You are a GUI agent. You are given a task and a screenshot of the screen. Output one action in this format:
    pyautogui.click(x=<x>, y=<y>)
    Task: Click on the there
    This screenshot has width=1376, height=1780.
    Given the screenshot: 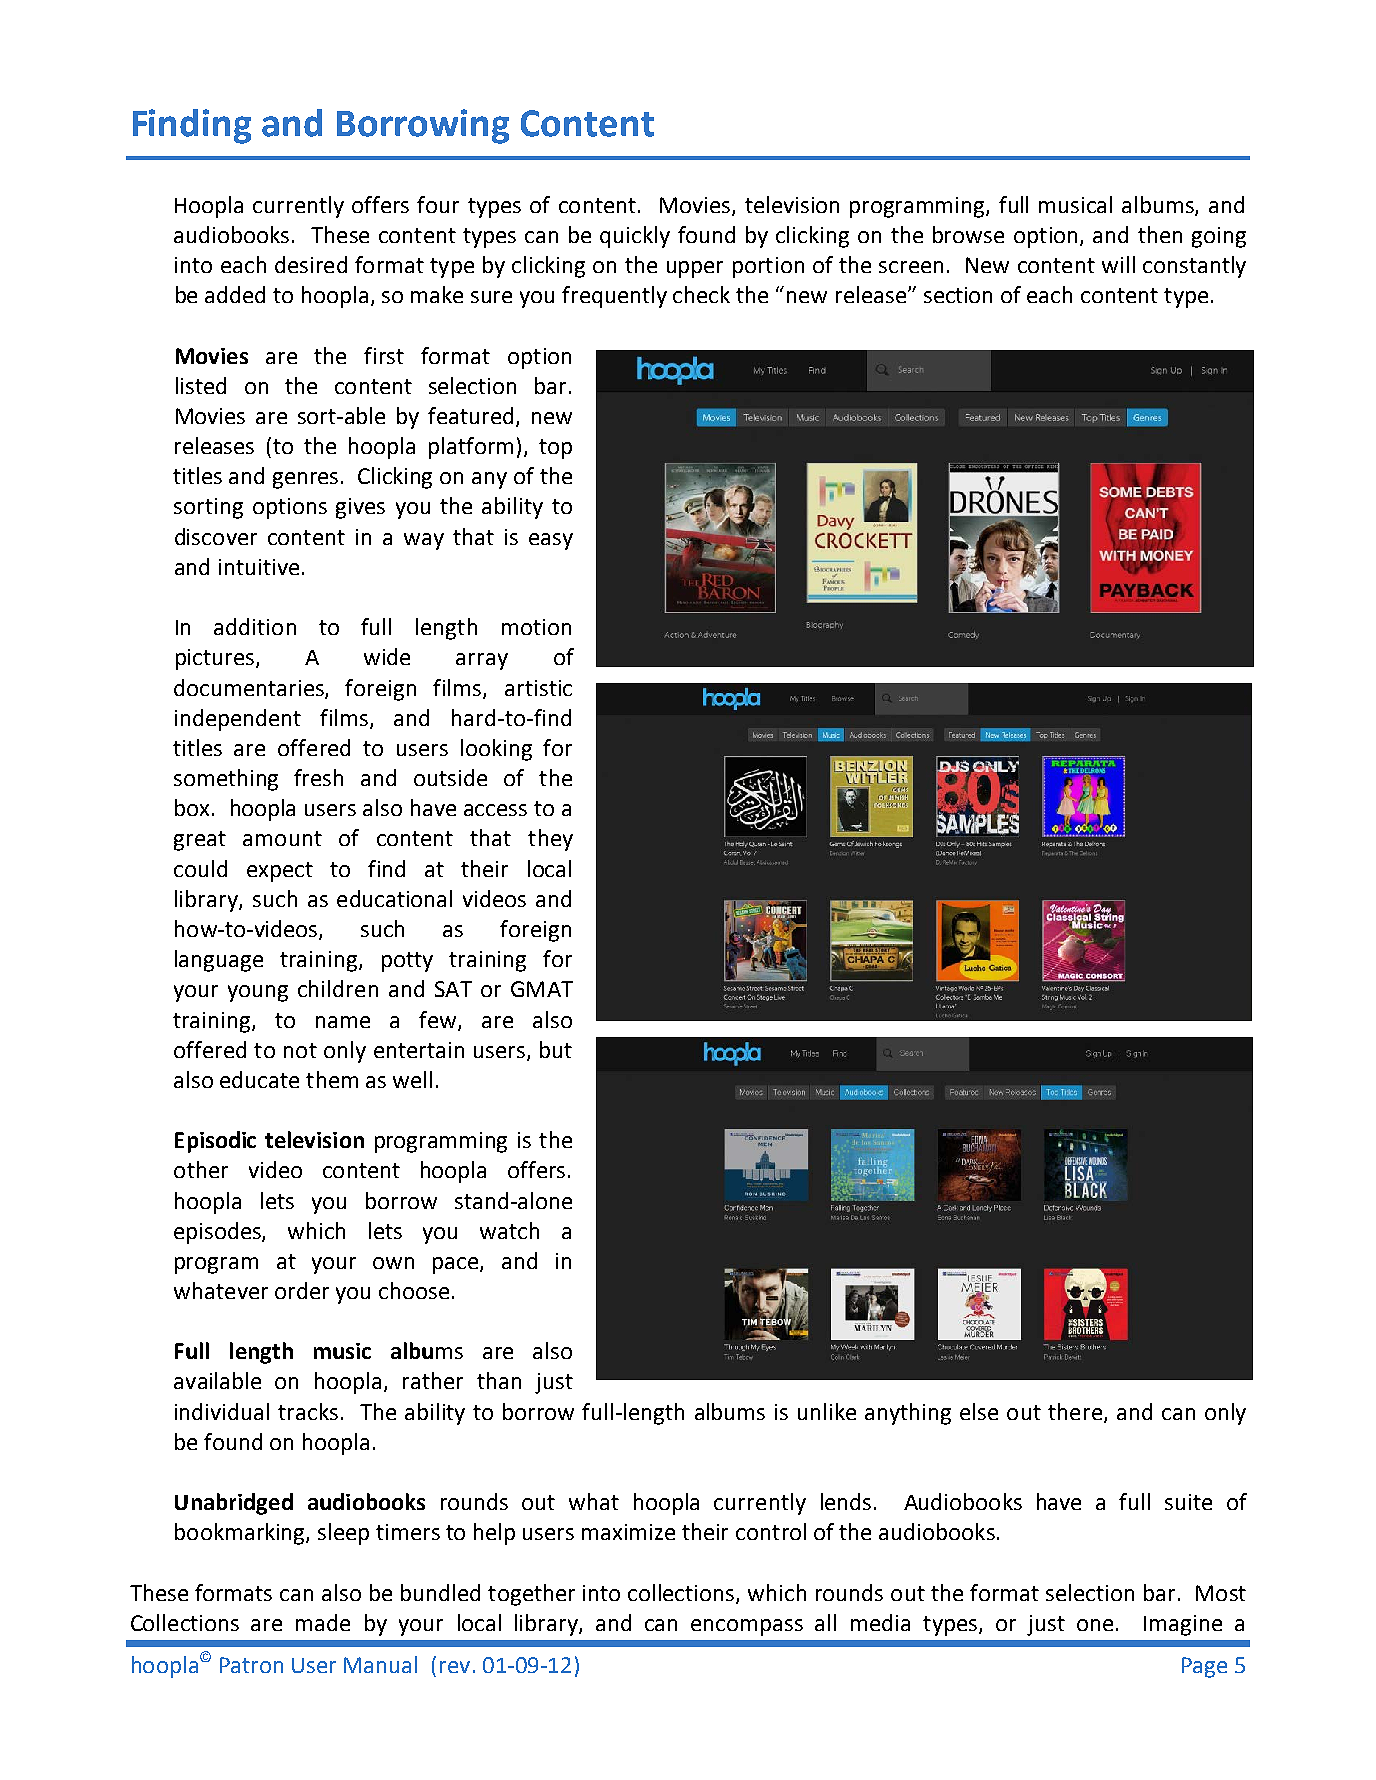 What is the action you would take?
    pyautogui.click(x=1075, y=1411)
